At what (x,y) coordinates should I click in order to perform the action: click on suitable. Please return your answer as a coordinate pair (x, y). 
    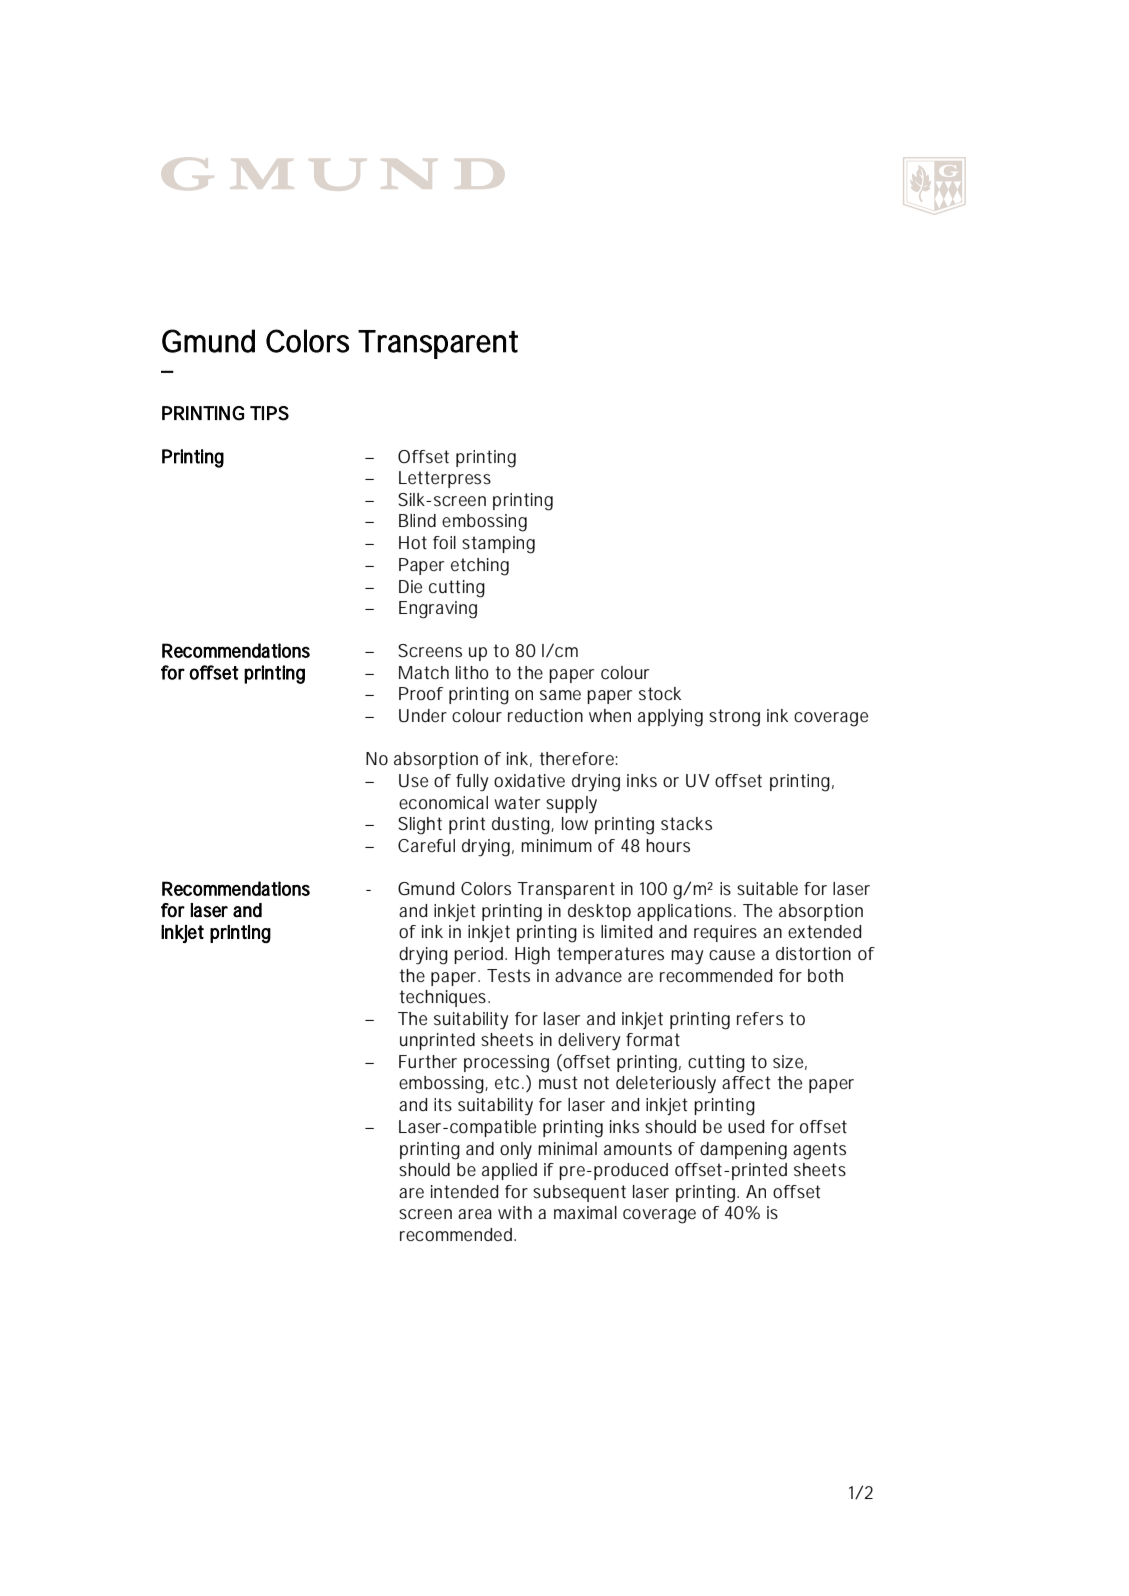
    Looking at the image, I should click on (767, 888).
